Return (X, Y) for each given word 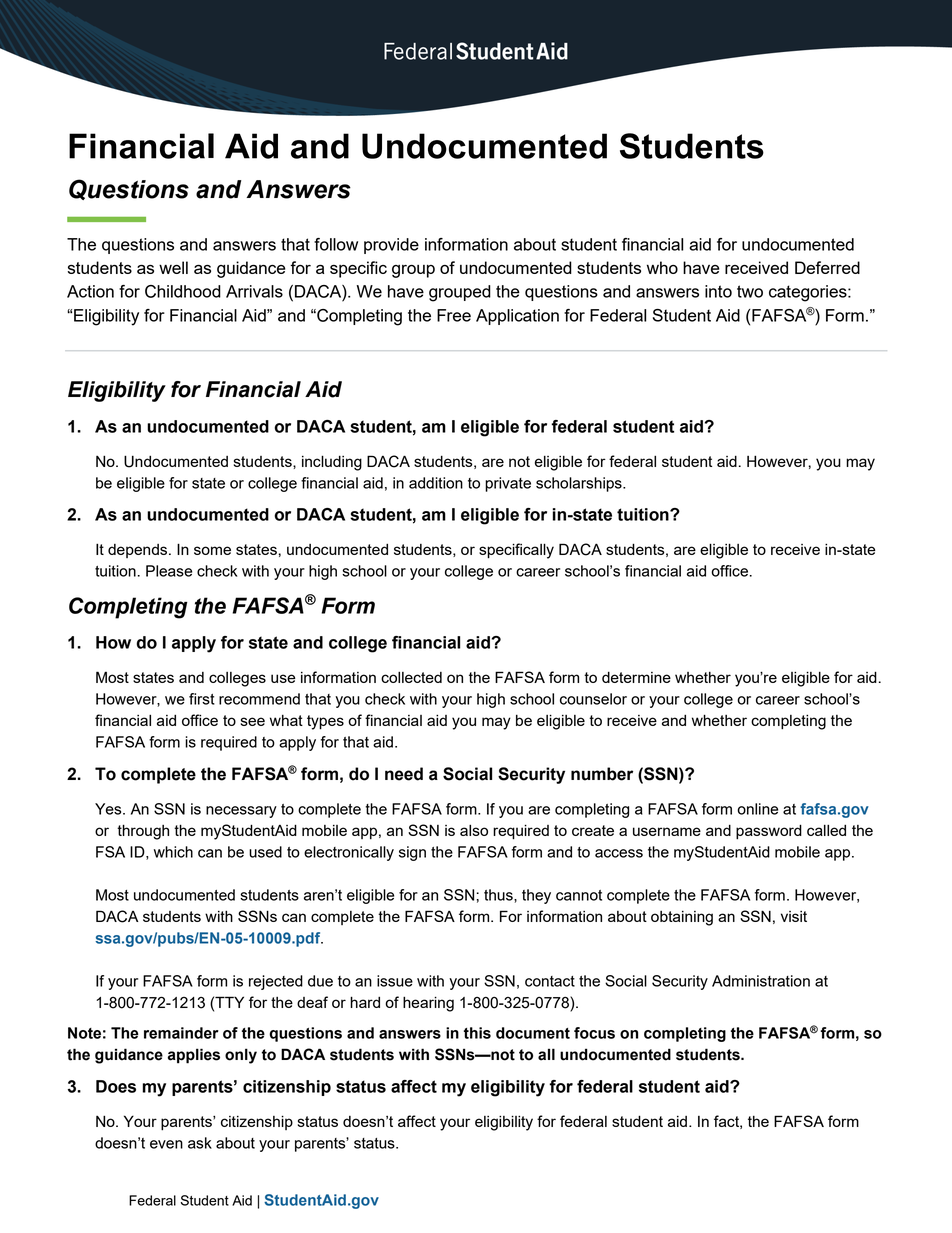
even (166, 1144)
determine (636, 677)
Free (454, 315)
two (750, 291)
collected (411, 677)
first (202, 699)
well (173, 267)
